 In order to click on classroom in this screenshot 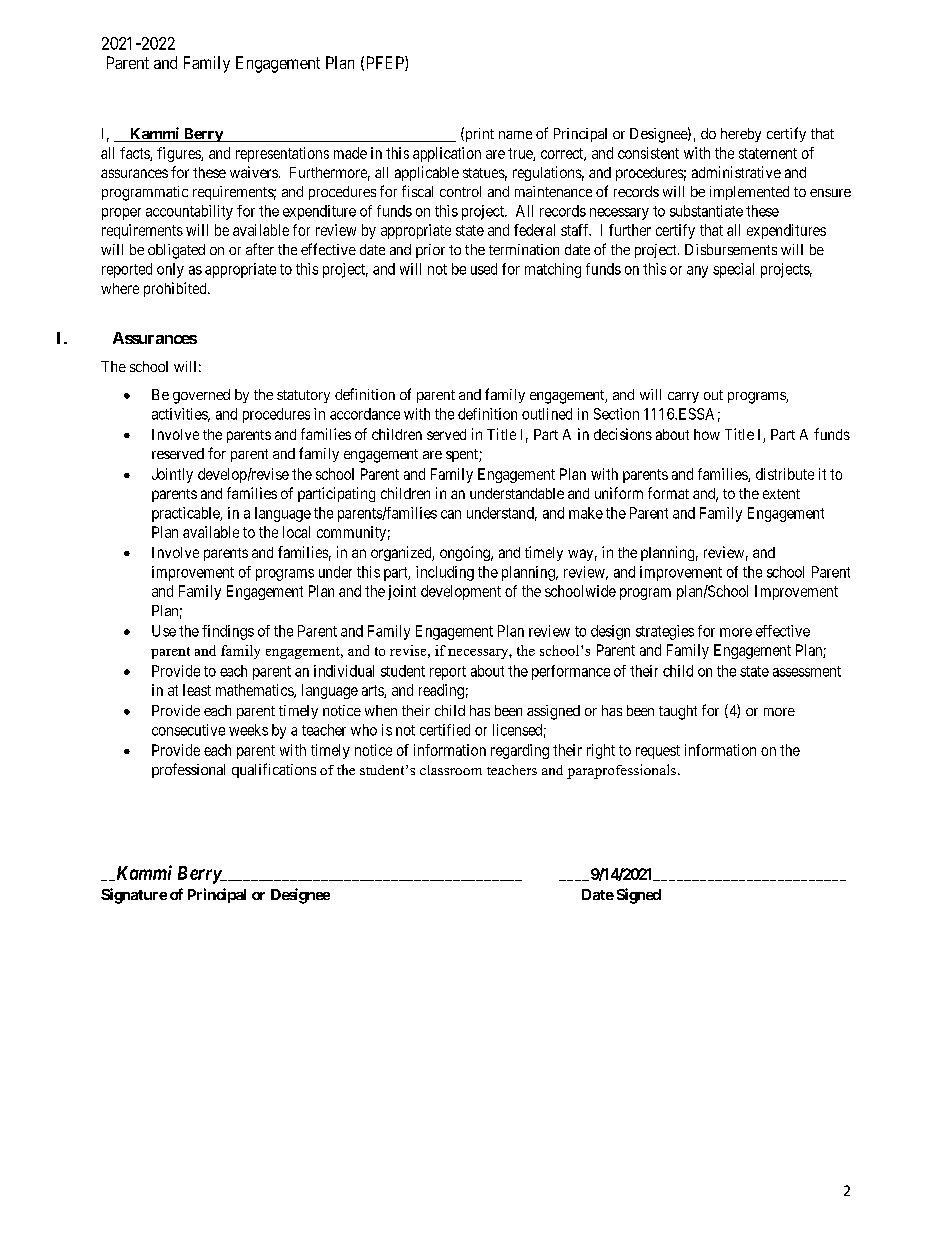, I will do `click(451, 770)`.
